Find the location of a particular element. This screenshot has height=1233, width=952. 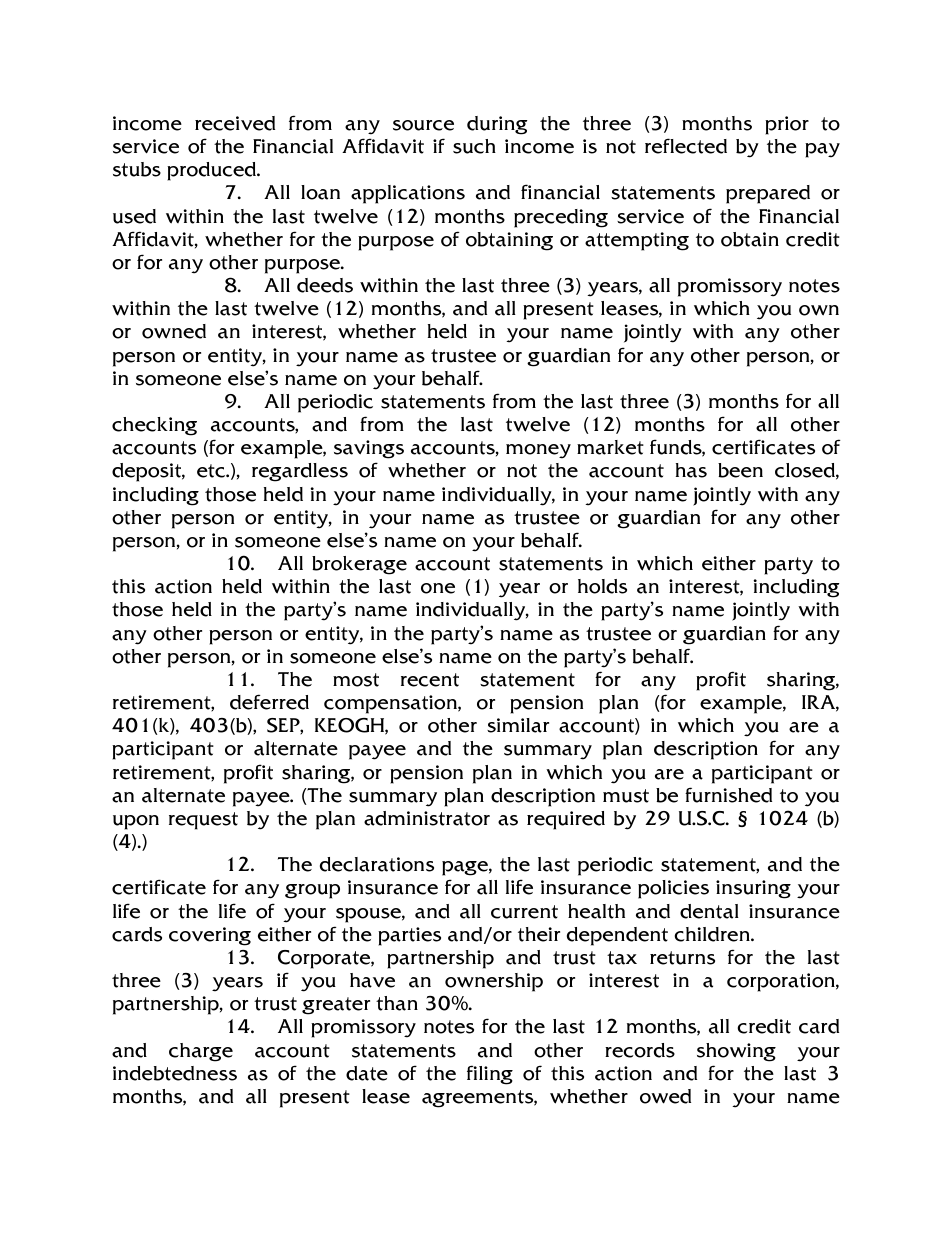

reflected is located at coordinates (686, 146).
